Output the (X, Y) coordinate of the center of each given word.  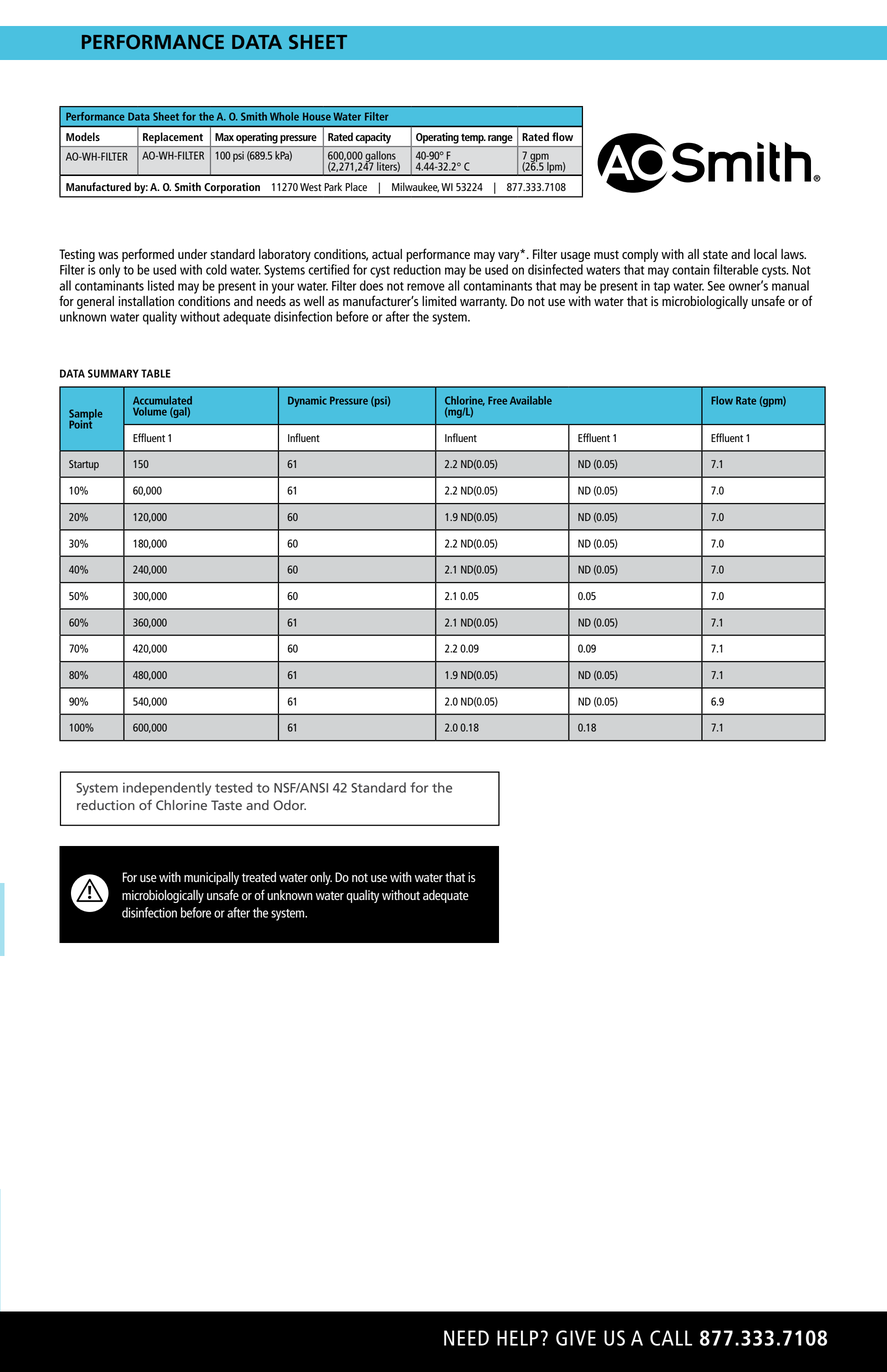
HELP (517, 1338)
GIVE (576, 1338)
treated (259, 877)
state (715, 254)
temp (473, 139)
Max (224, 137)
